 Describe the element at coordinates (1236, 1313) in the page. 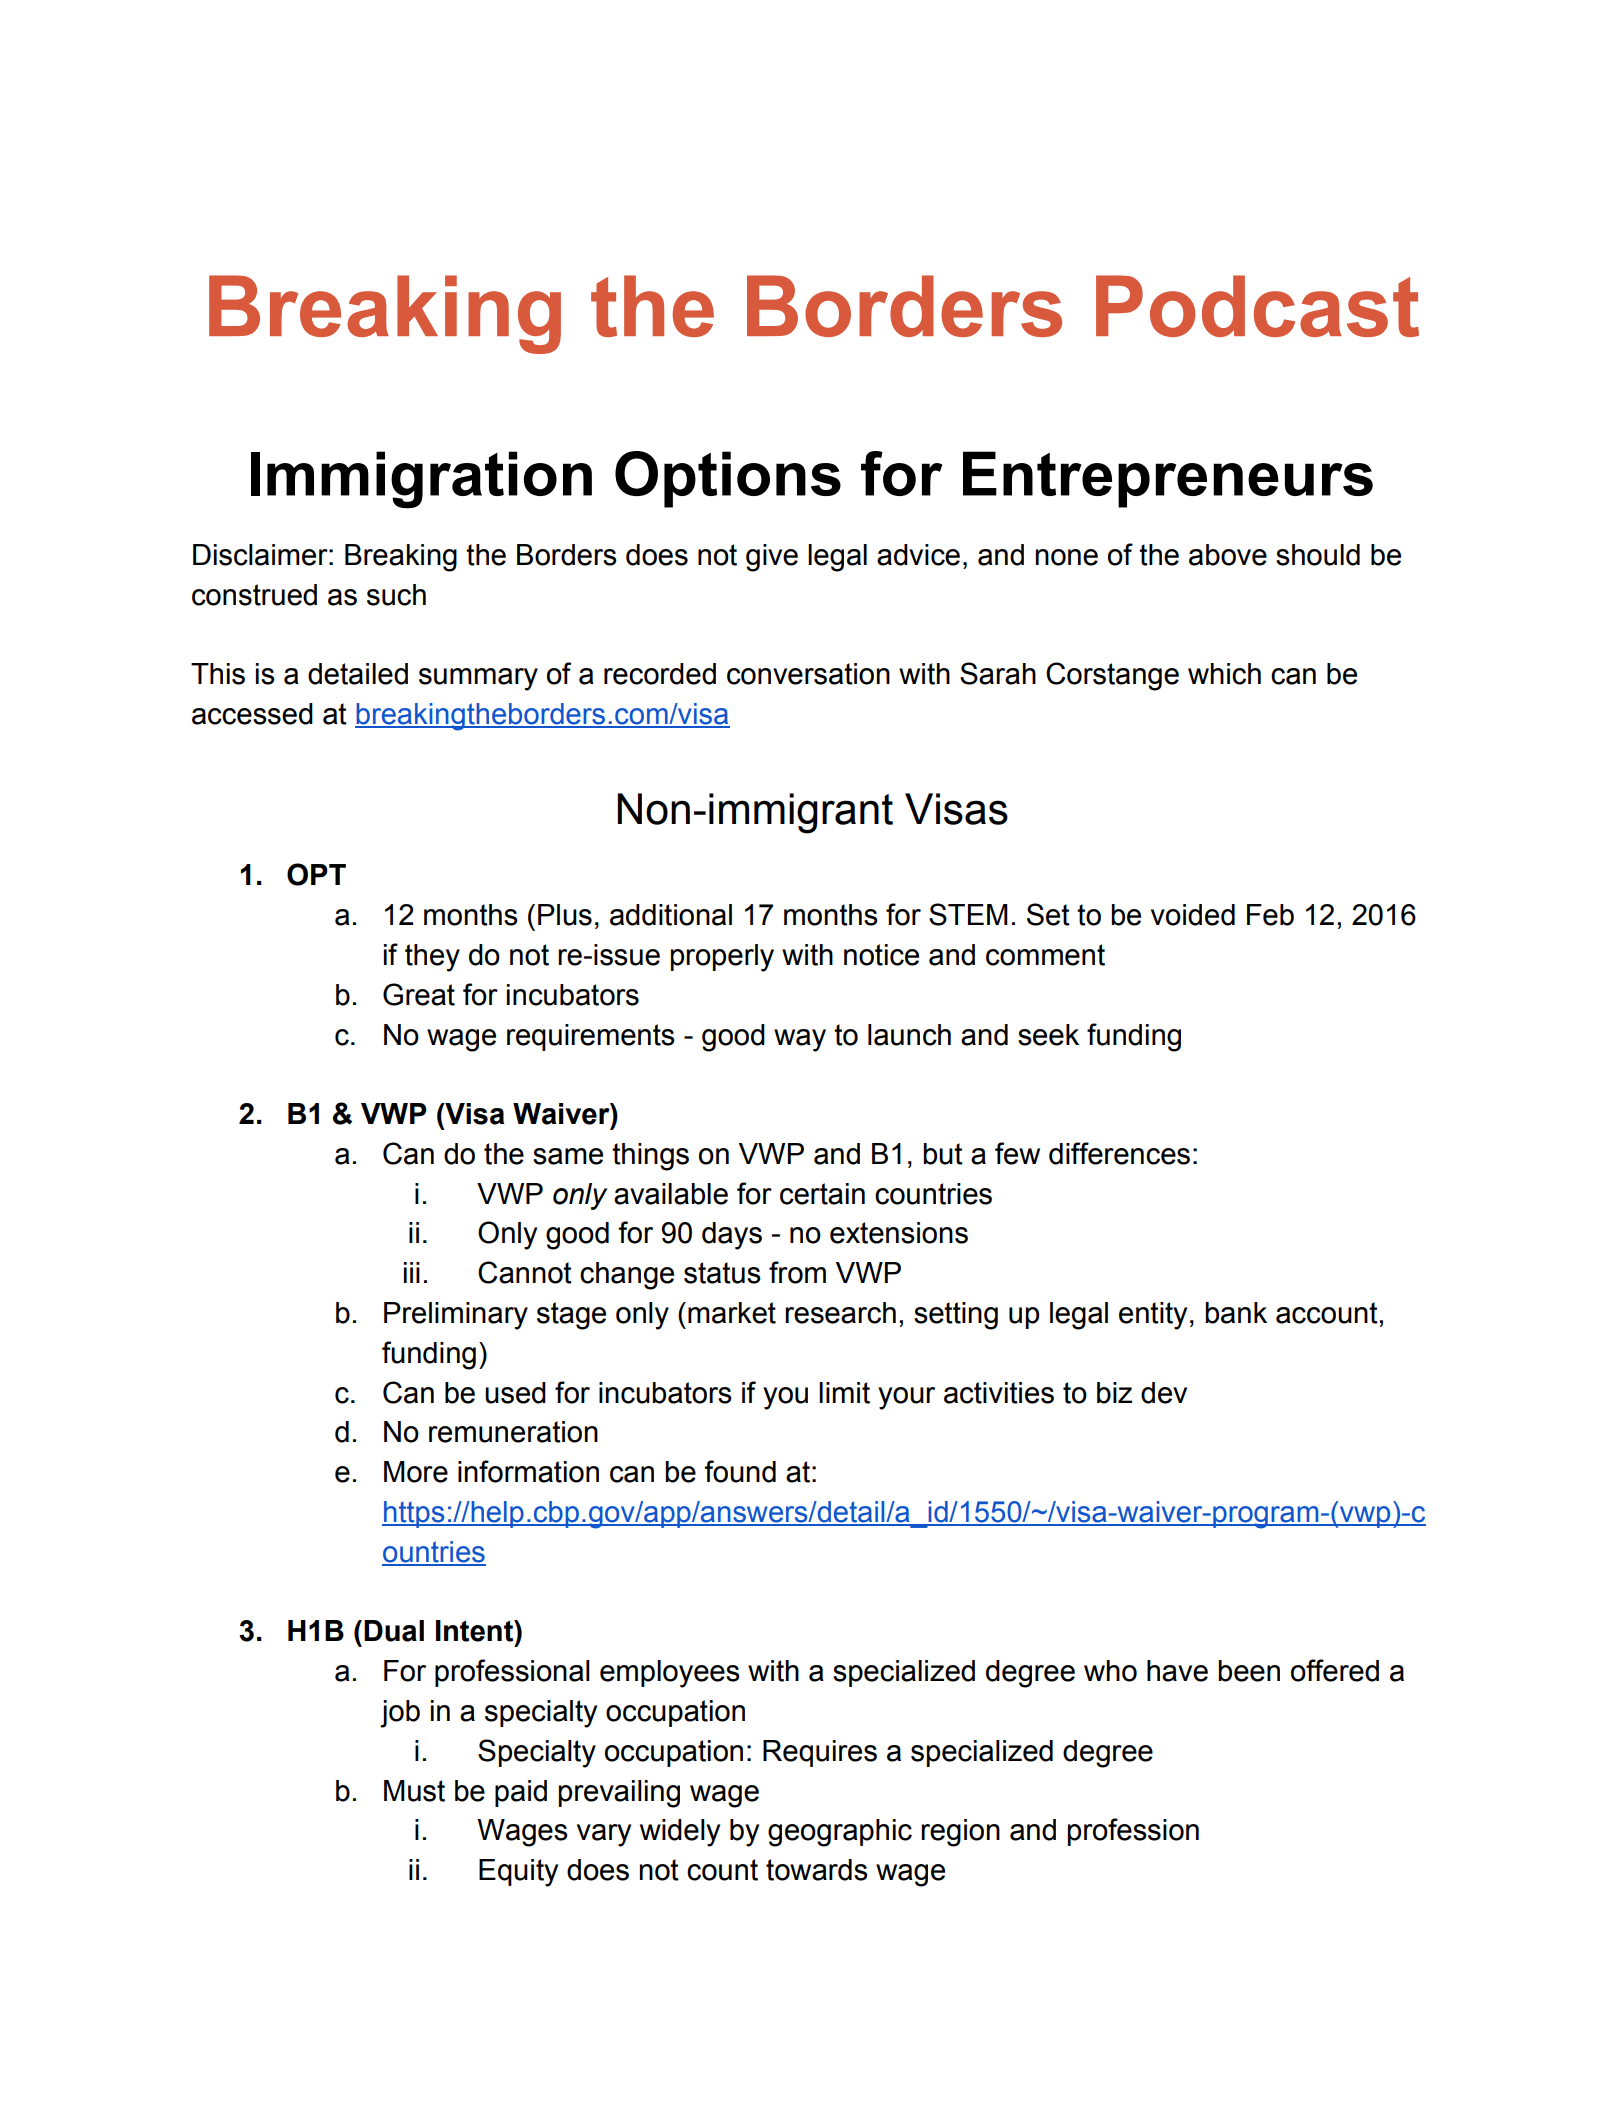

I see `bank` at that location.
